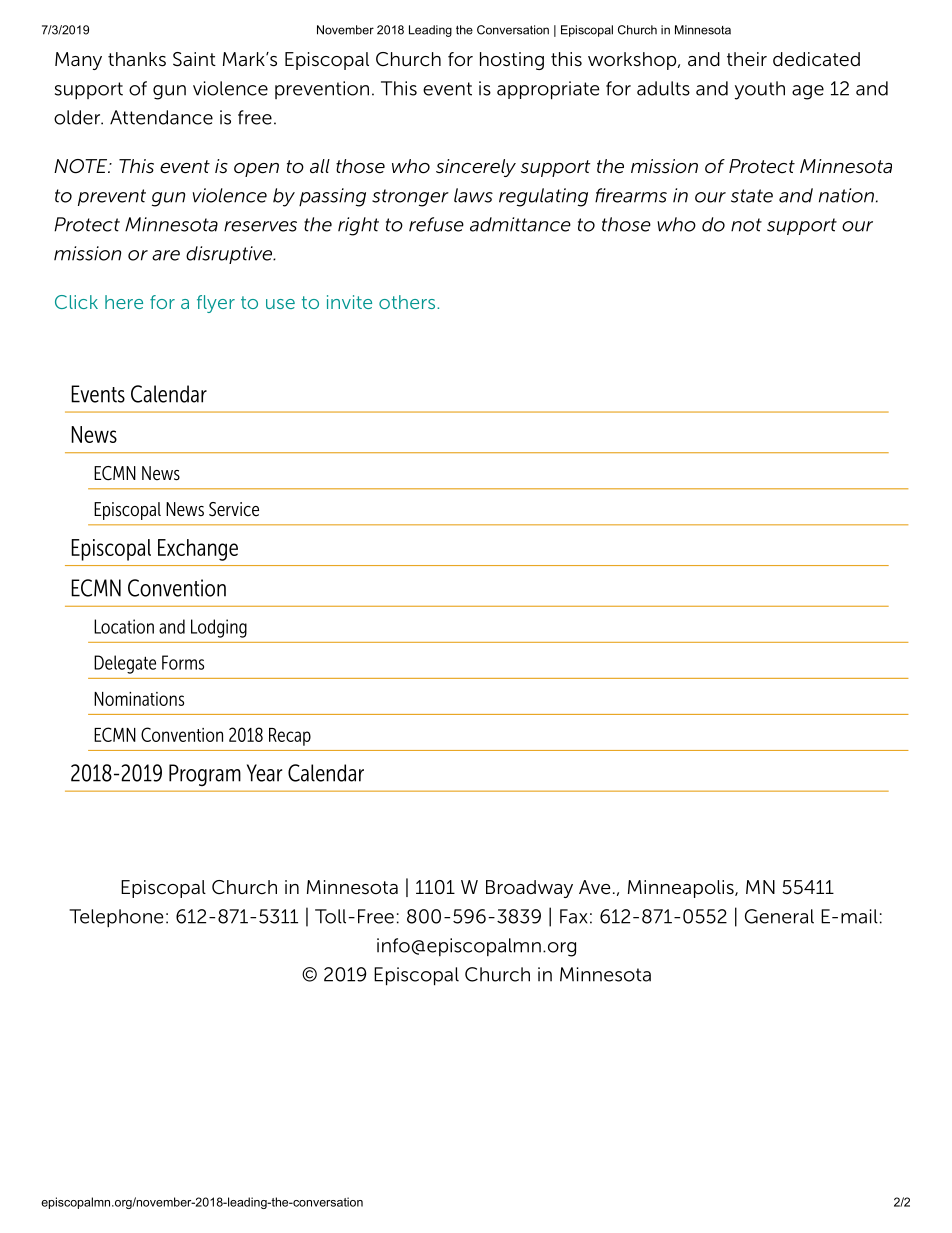 The image size is (952, 1233). I want to click on Recap, so click(290, 737).
